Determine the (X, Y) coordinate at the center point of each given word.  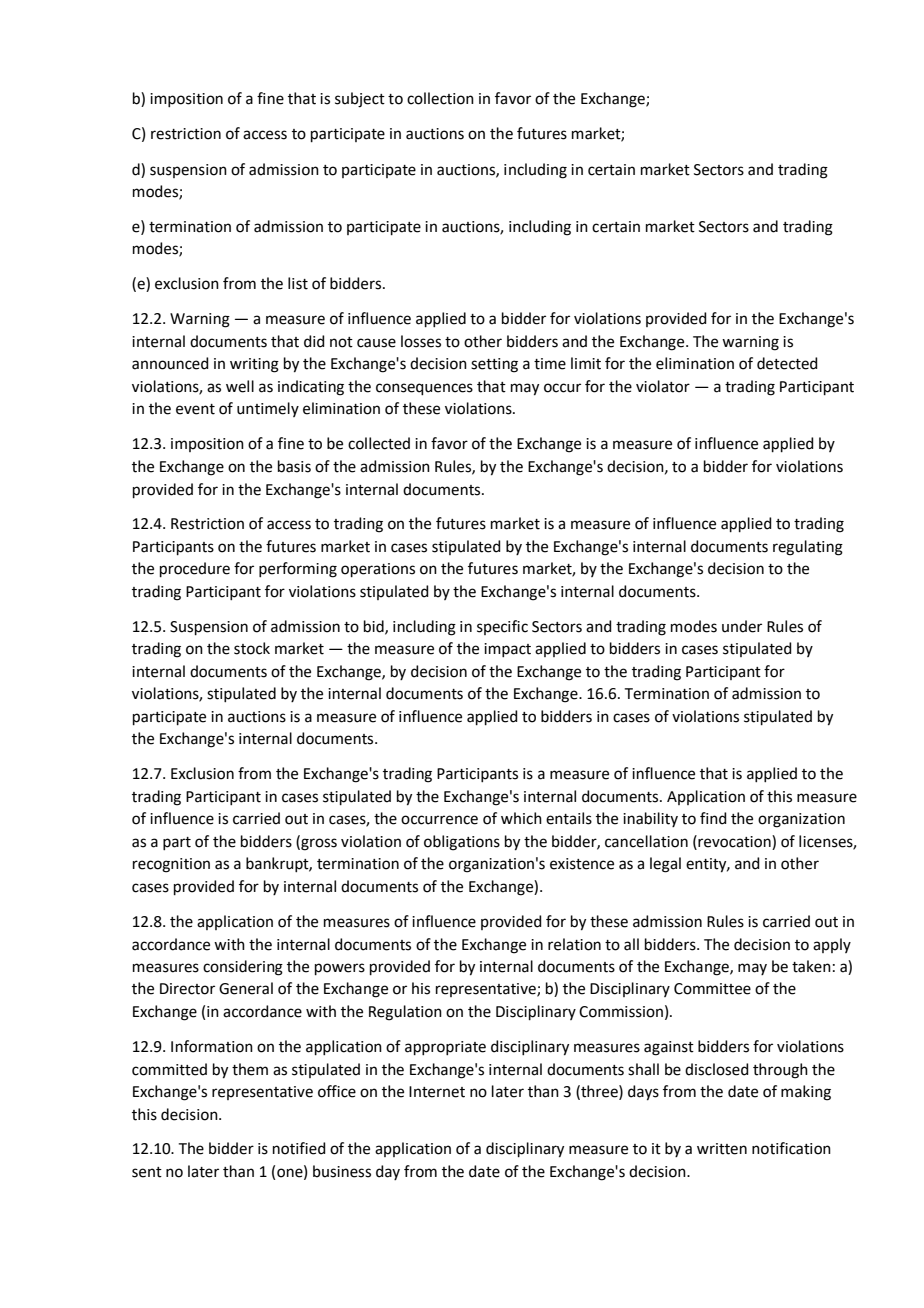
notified (299, 1148)
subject (360, 100)
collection (440, 98)
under (742, 626)
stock (252, 648)
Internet (437, 1092)
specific (502, 627)
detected (787, 363)
